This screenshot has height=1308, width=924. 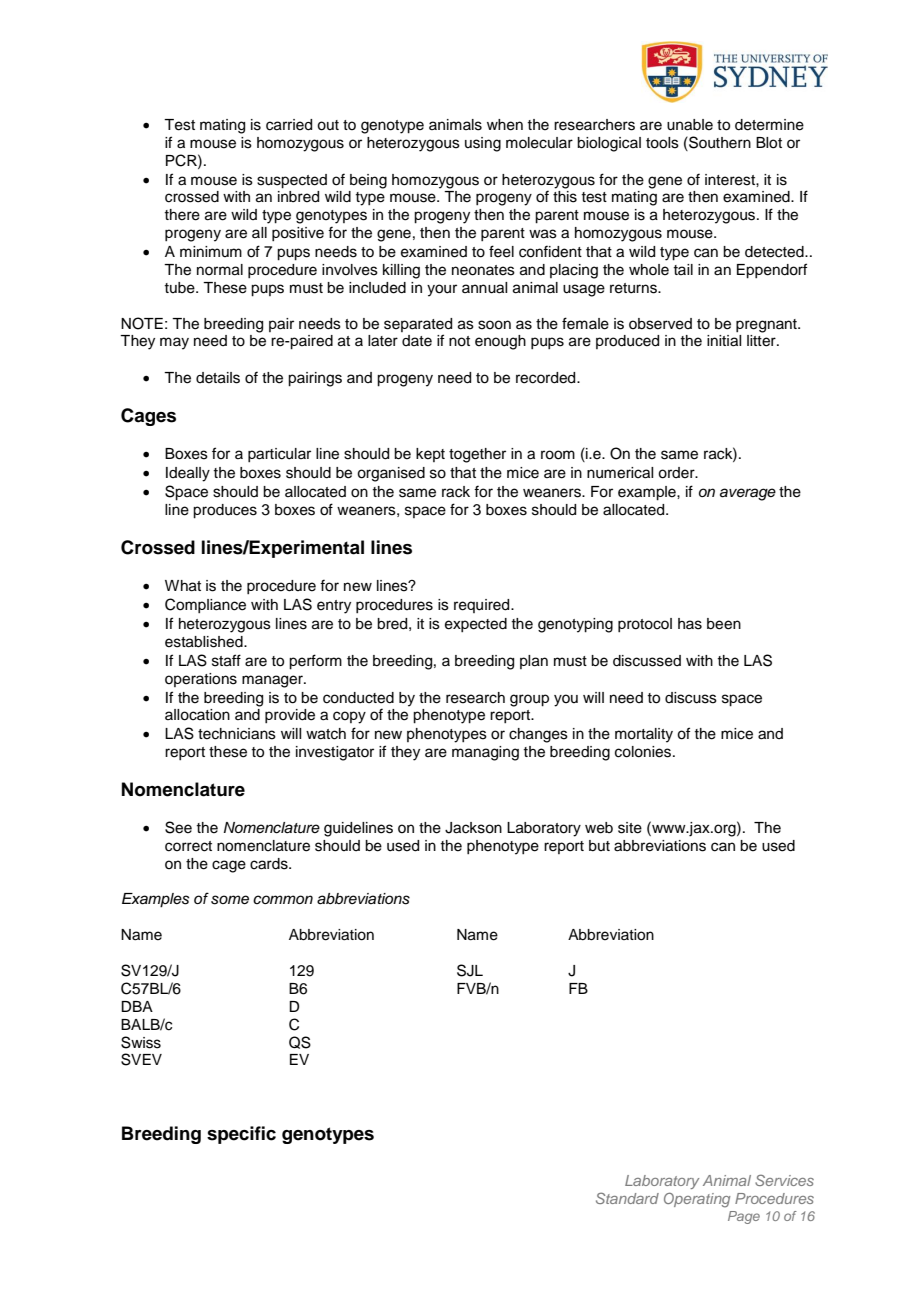 What do you see at coordinates (483, 606) in the screenshot?
I see `required` at bounding box center [483, 606].
